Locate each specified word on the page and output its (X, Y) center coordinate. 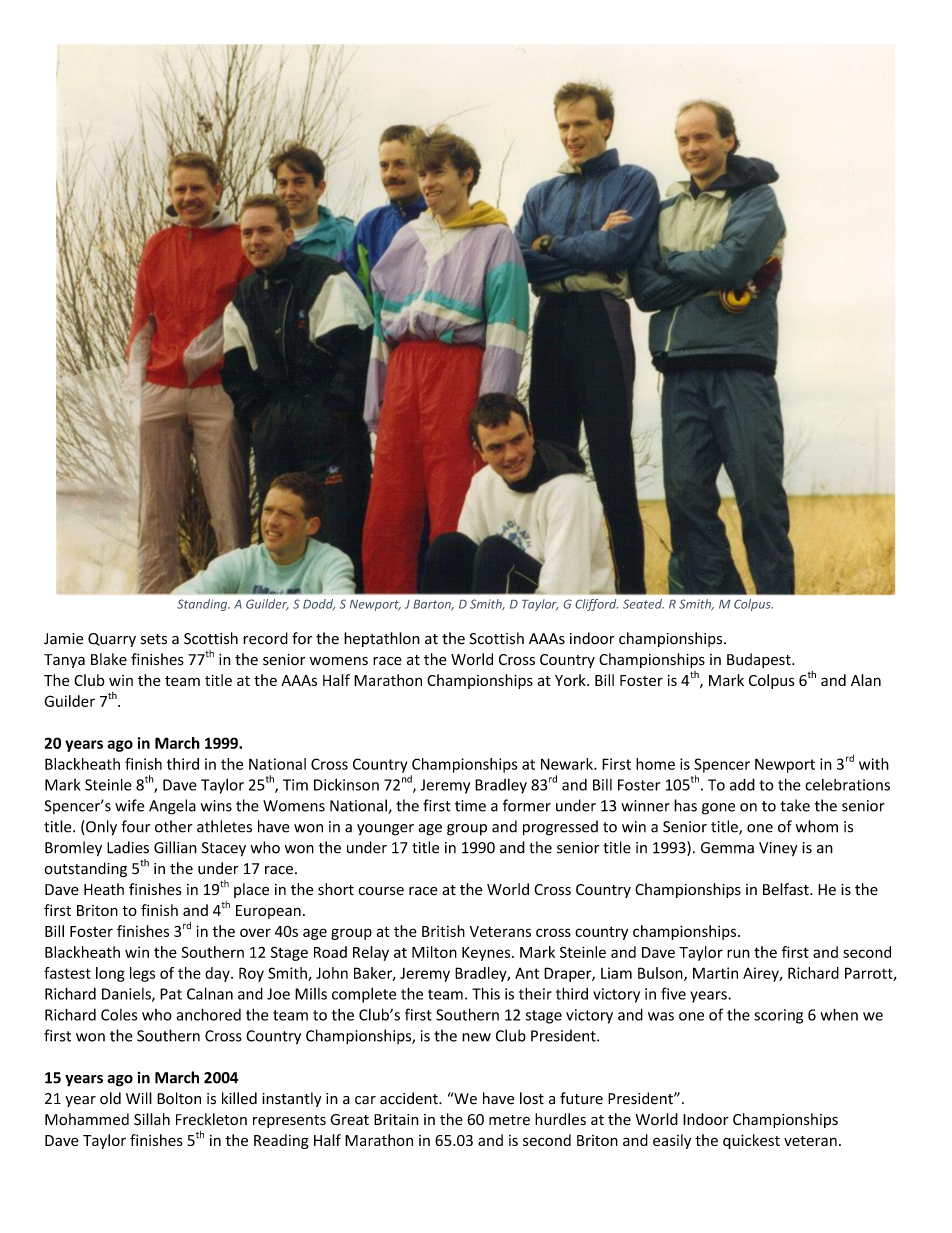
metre (509, 1120)
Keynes (487, 954)
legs (142, 974)
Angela (172, 807)
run (738, 953)
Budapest (760, 660)
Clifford (596, 605)
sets (154, 639)
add (742, 784)
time (470, 806)
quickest (751, 1141)
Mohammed (87, 1119)
